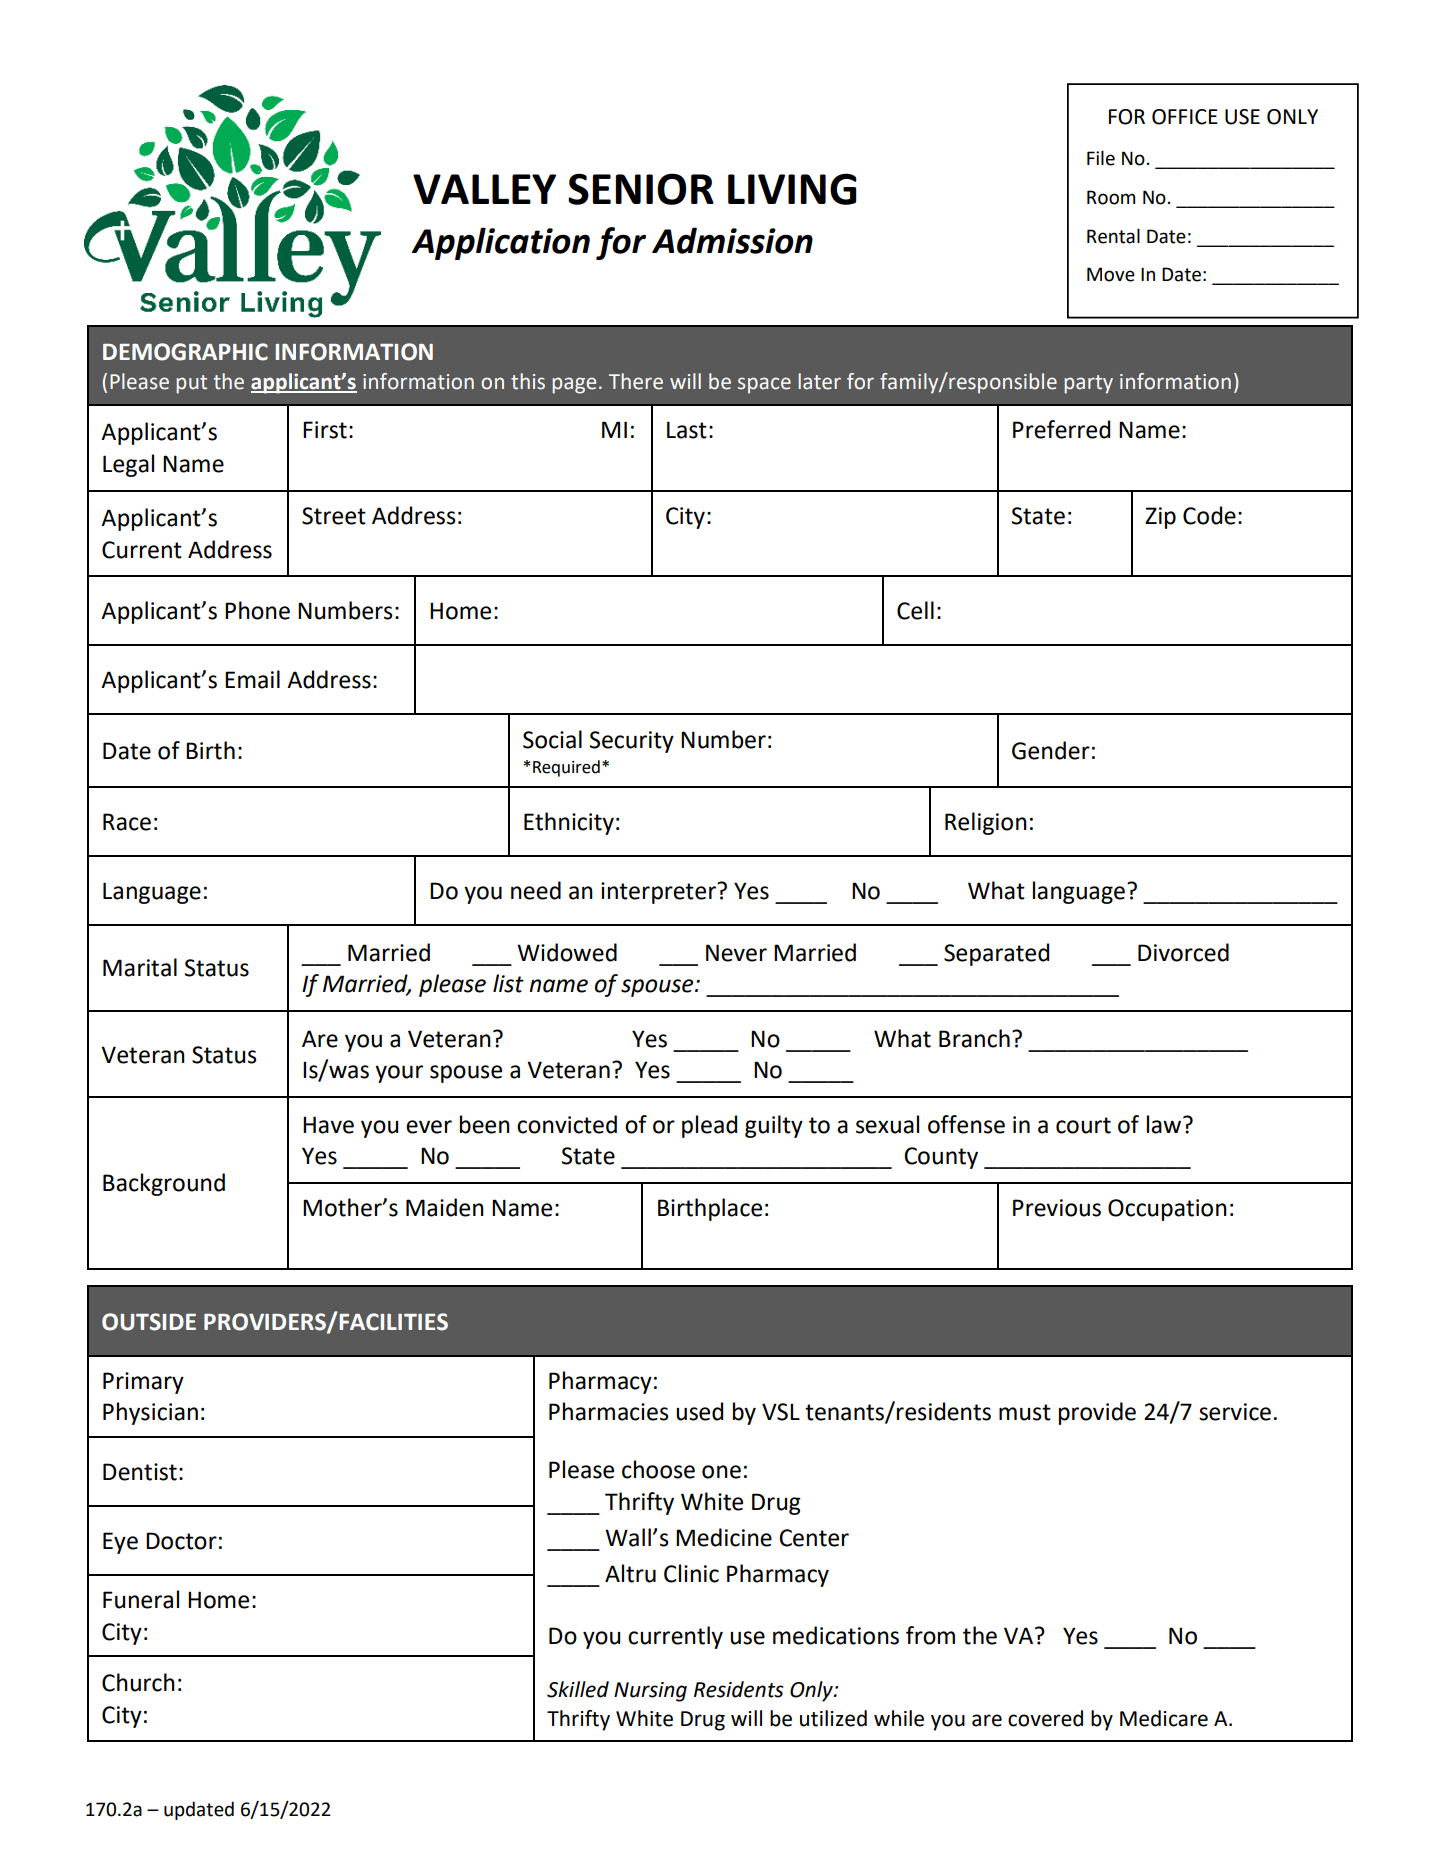 The image size is (1440, 1864). Describe the element at coordinates (1183, 952) in the image. I see `Divorced` at that location.
